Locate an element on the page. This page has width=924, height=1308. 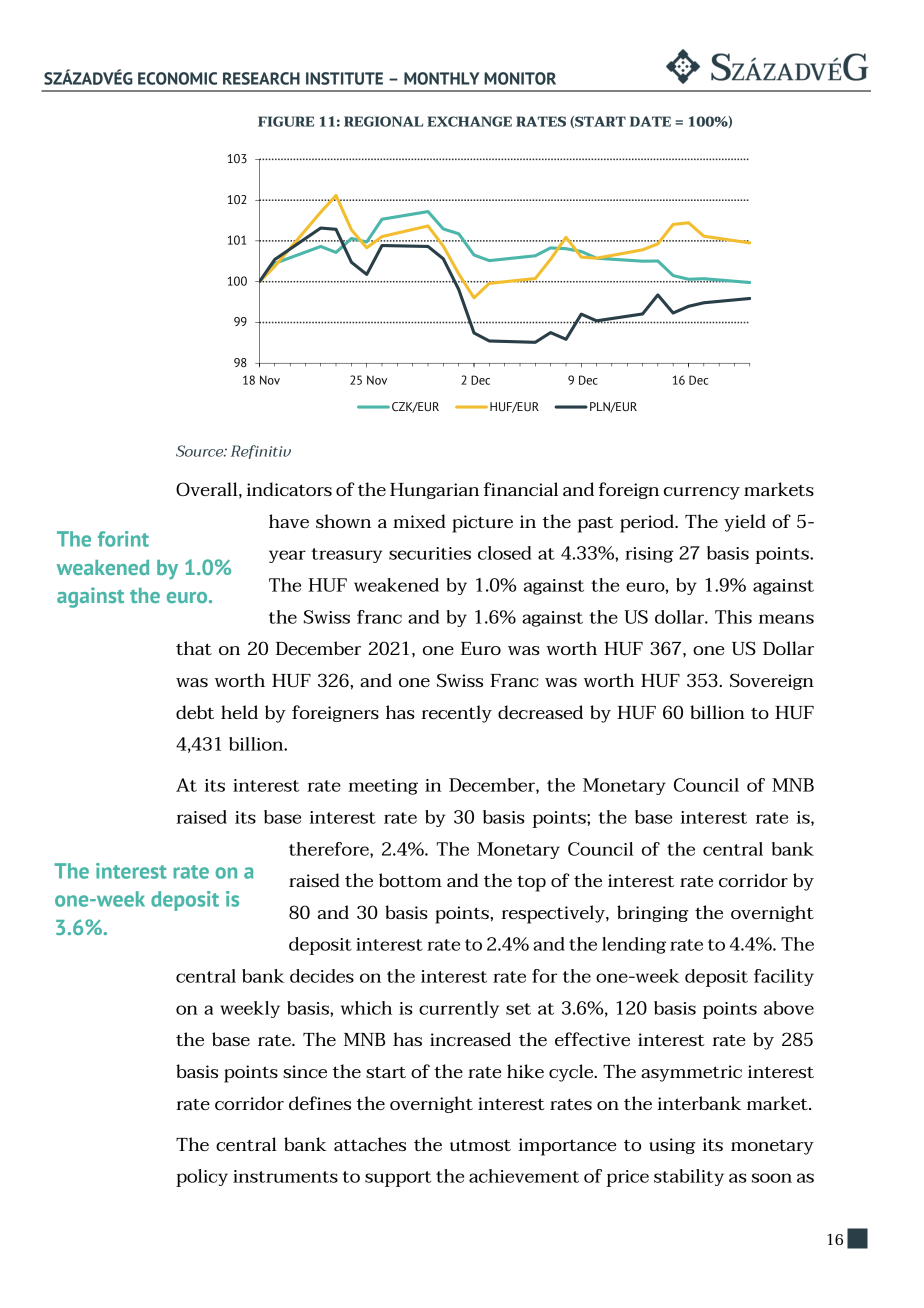
FIGURE is located at coordinates (286, 121).
